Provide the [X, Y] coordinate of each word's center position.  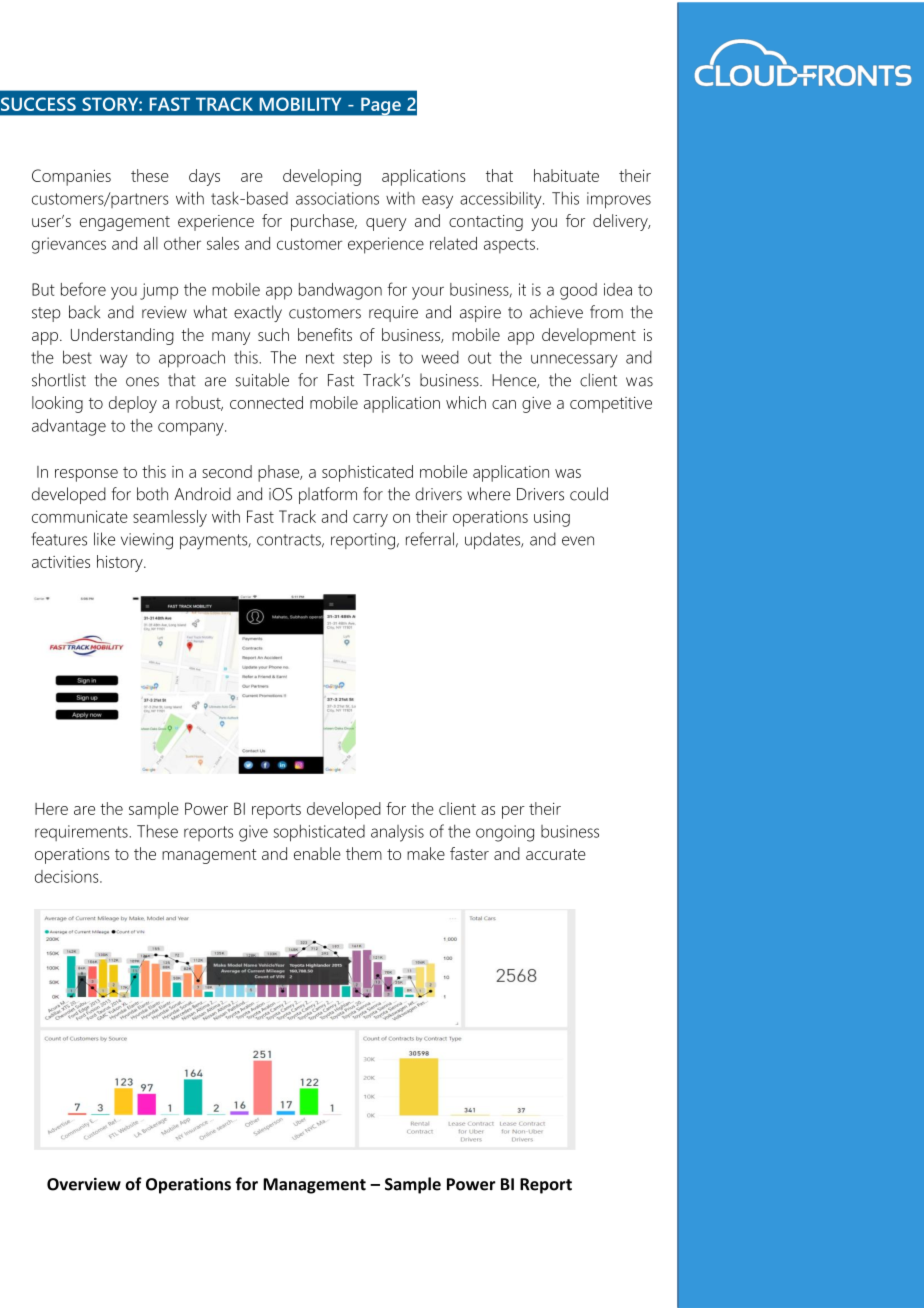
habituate [566, 175]
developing [322, 177]
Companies [71, 177]
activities [61, 562]
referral [430, 539]
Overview [84, 1184]
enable [317, 853]
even [578, 541]
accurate [556, 854]
